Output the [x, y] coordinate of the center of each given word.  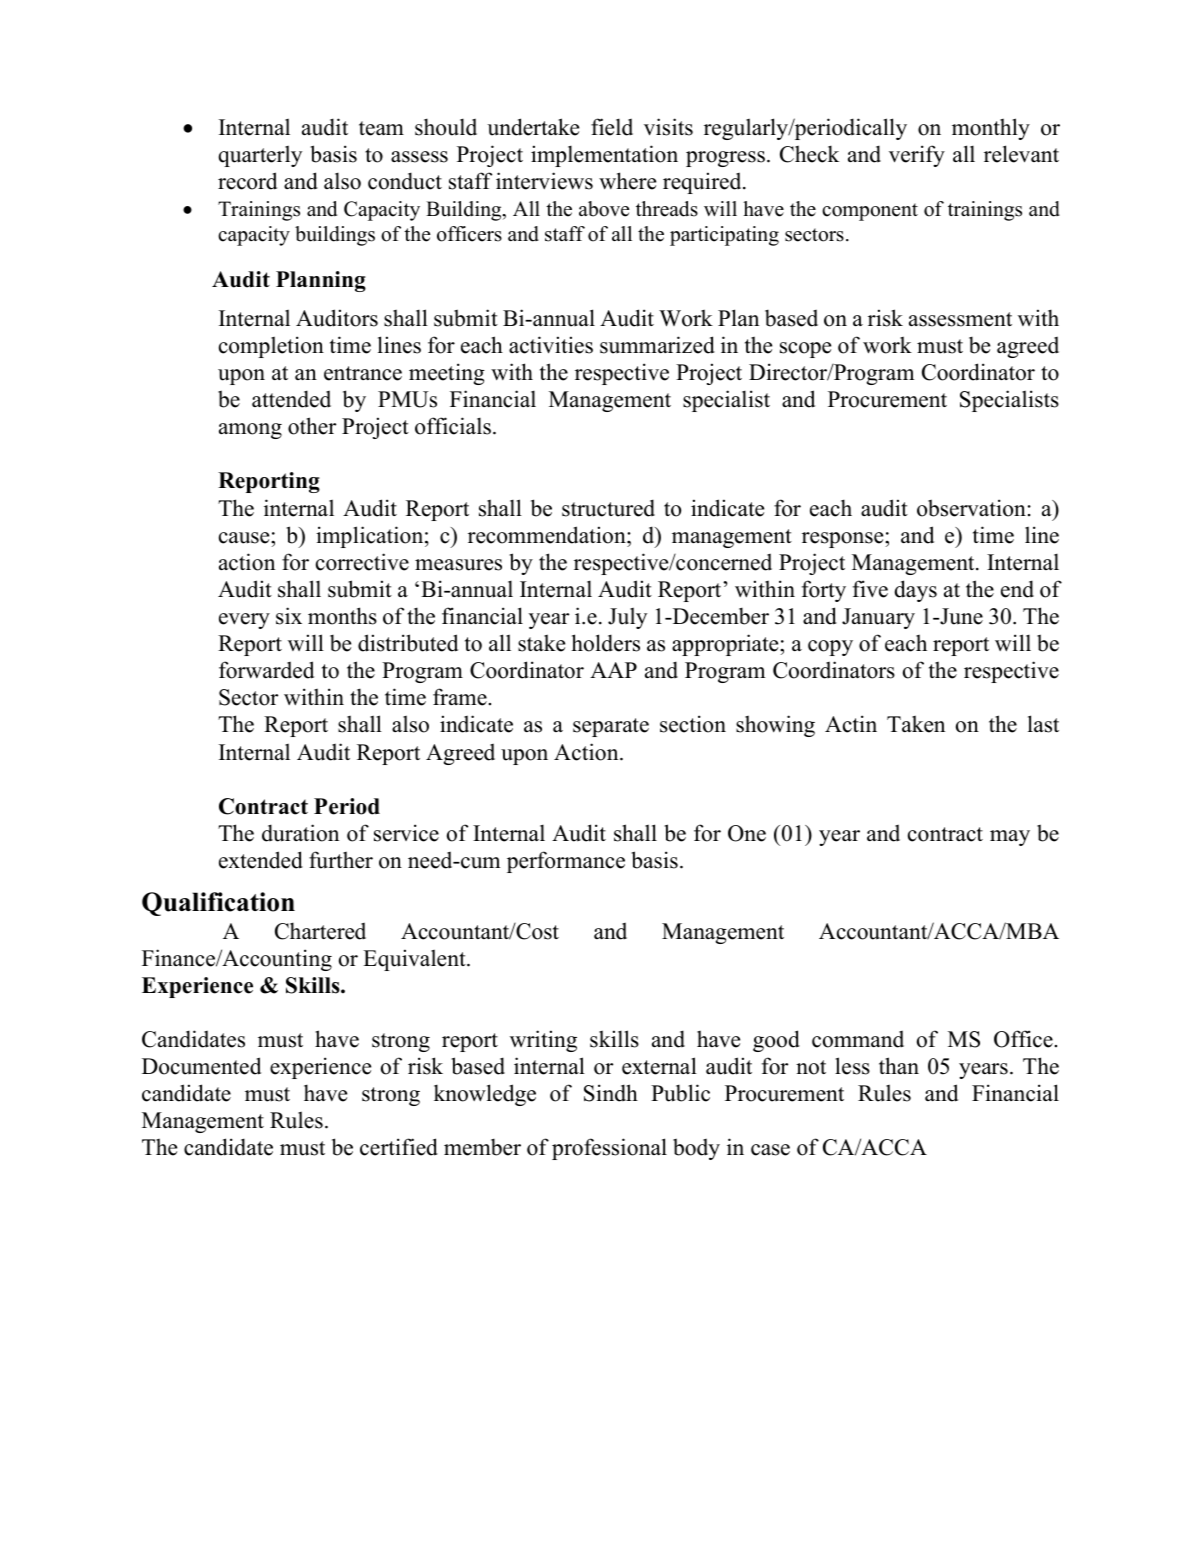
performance [566, 862]
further [341, 860]
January [878, 618]
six [289, 616]
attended [291, 399]
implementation [604, 156]
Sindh [611, 1093]
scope [805, 350]
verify [917, 156]
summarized [657, 345]
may [1010, 838]
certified [399, 1147]
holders [606, 643]
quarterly [260, 156]
